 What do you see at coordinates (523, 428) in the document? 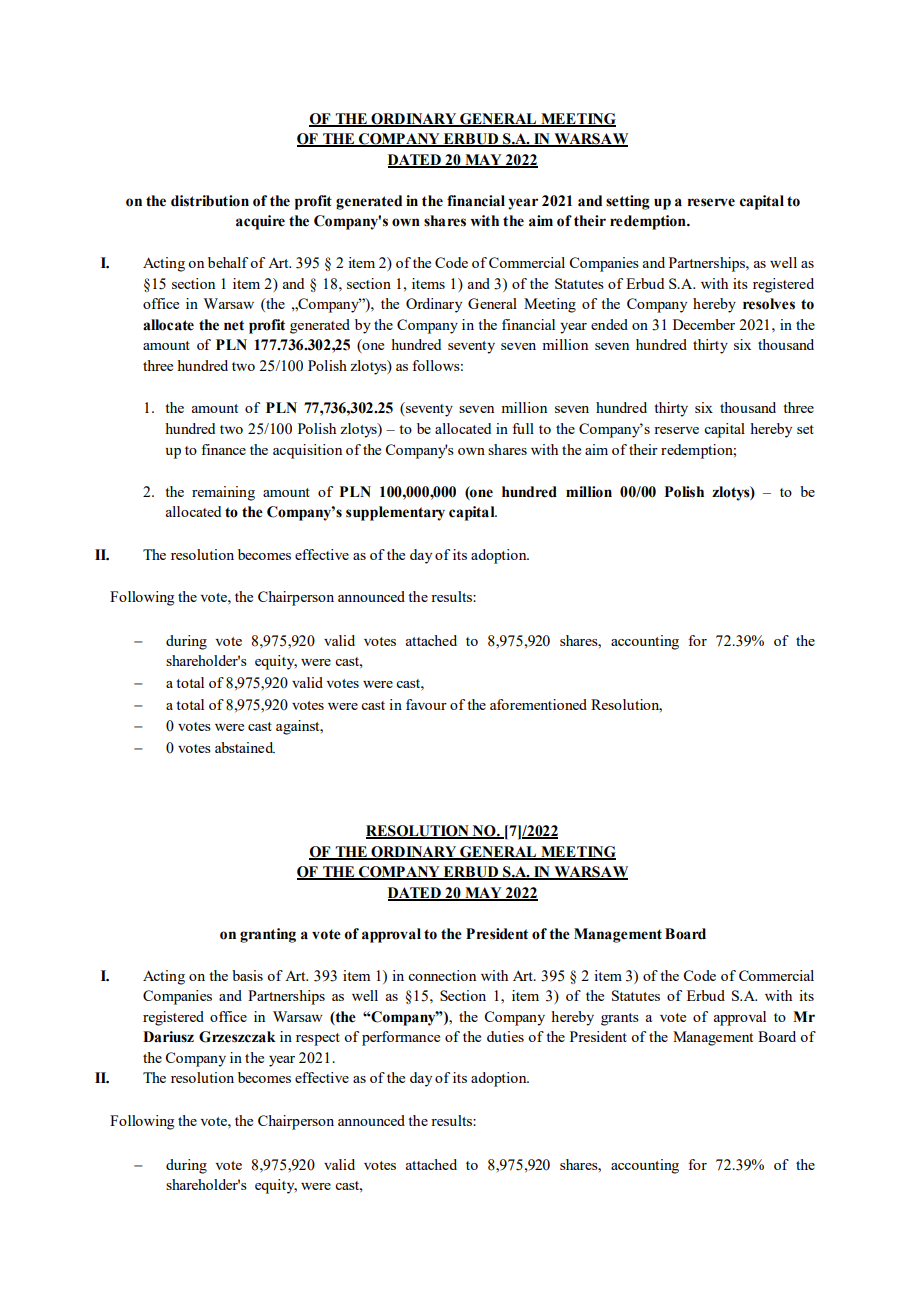
I see `full` at bounding box center [523, 428].
